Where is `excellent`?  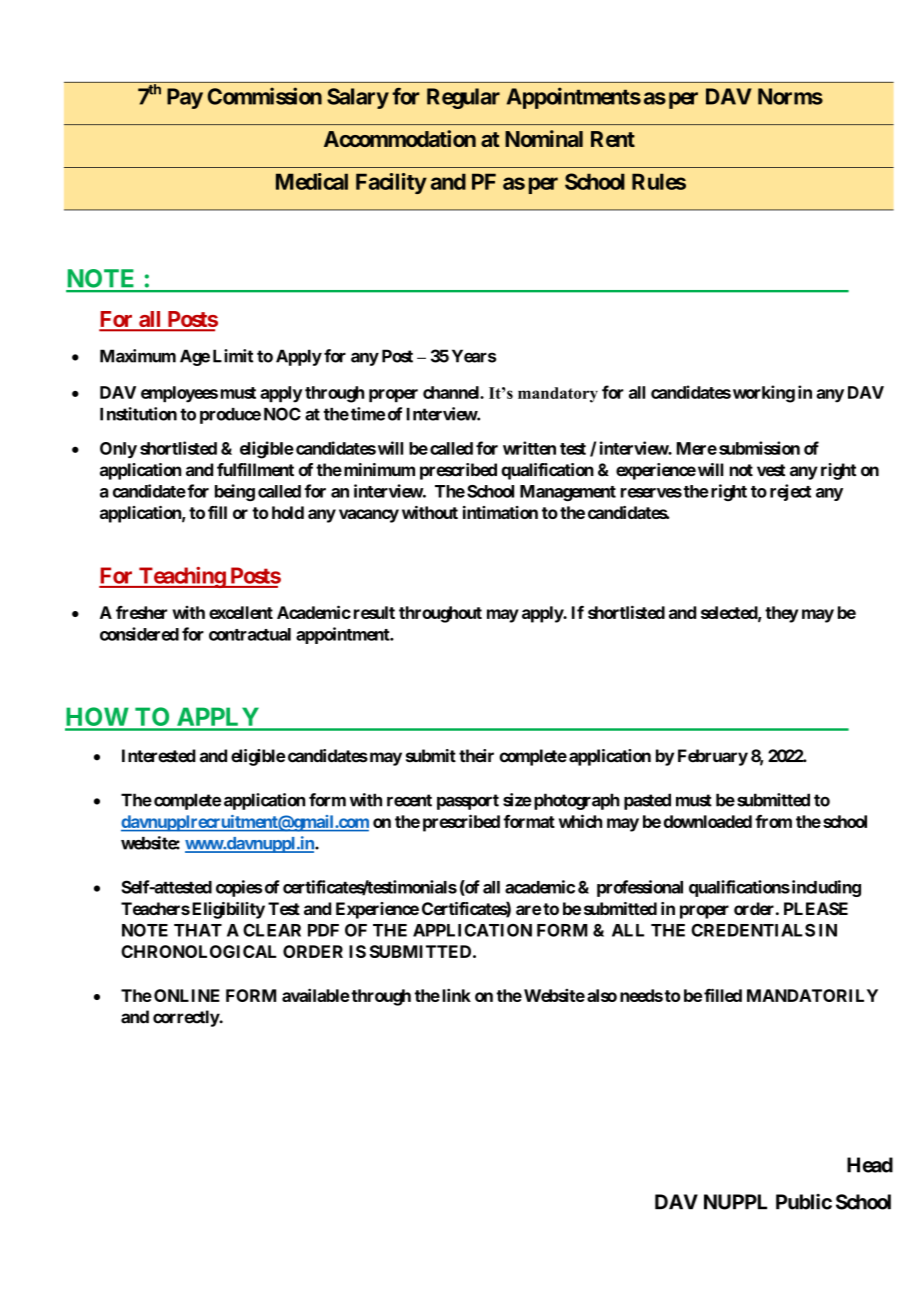 excellent is located at coordinates (241, 612).
